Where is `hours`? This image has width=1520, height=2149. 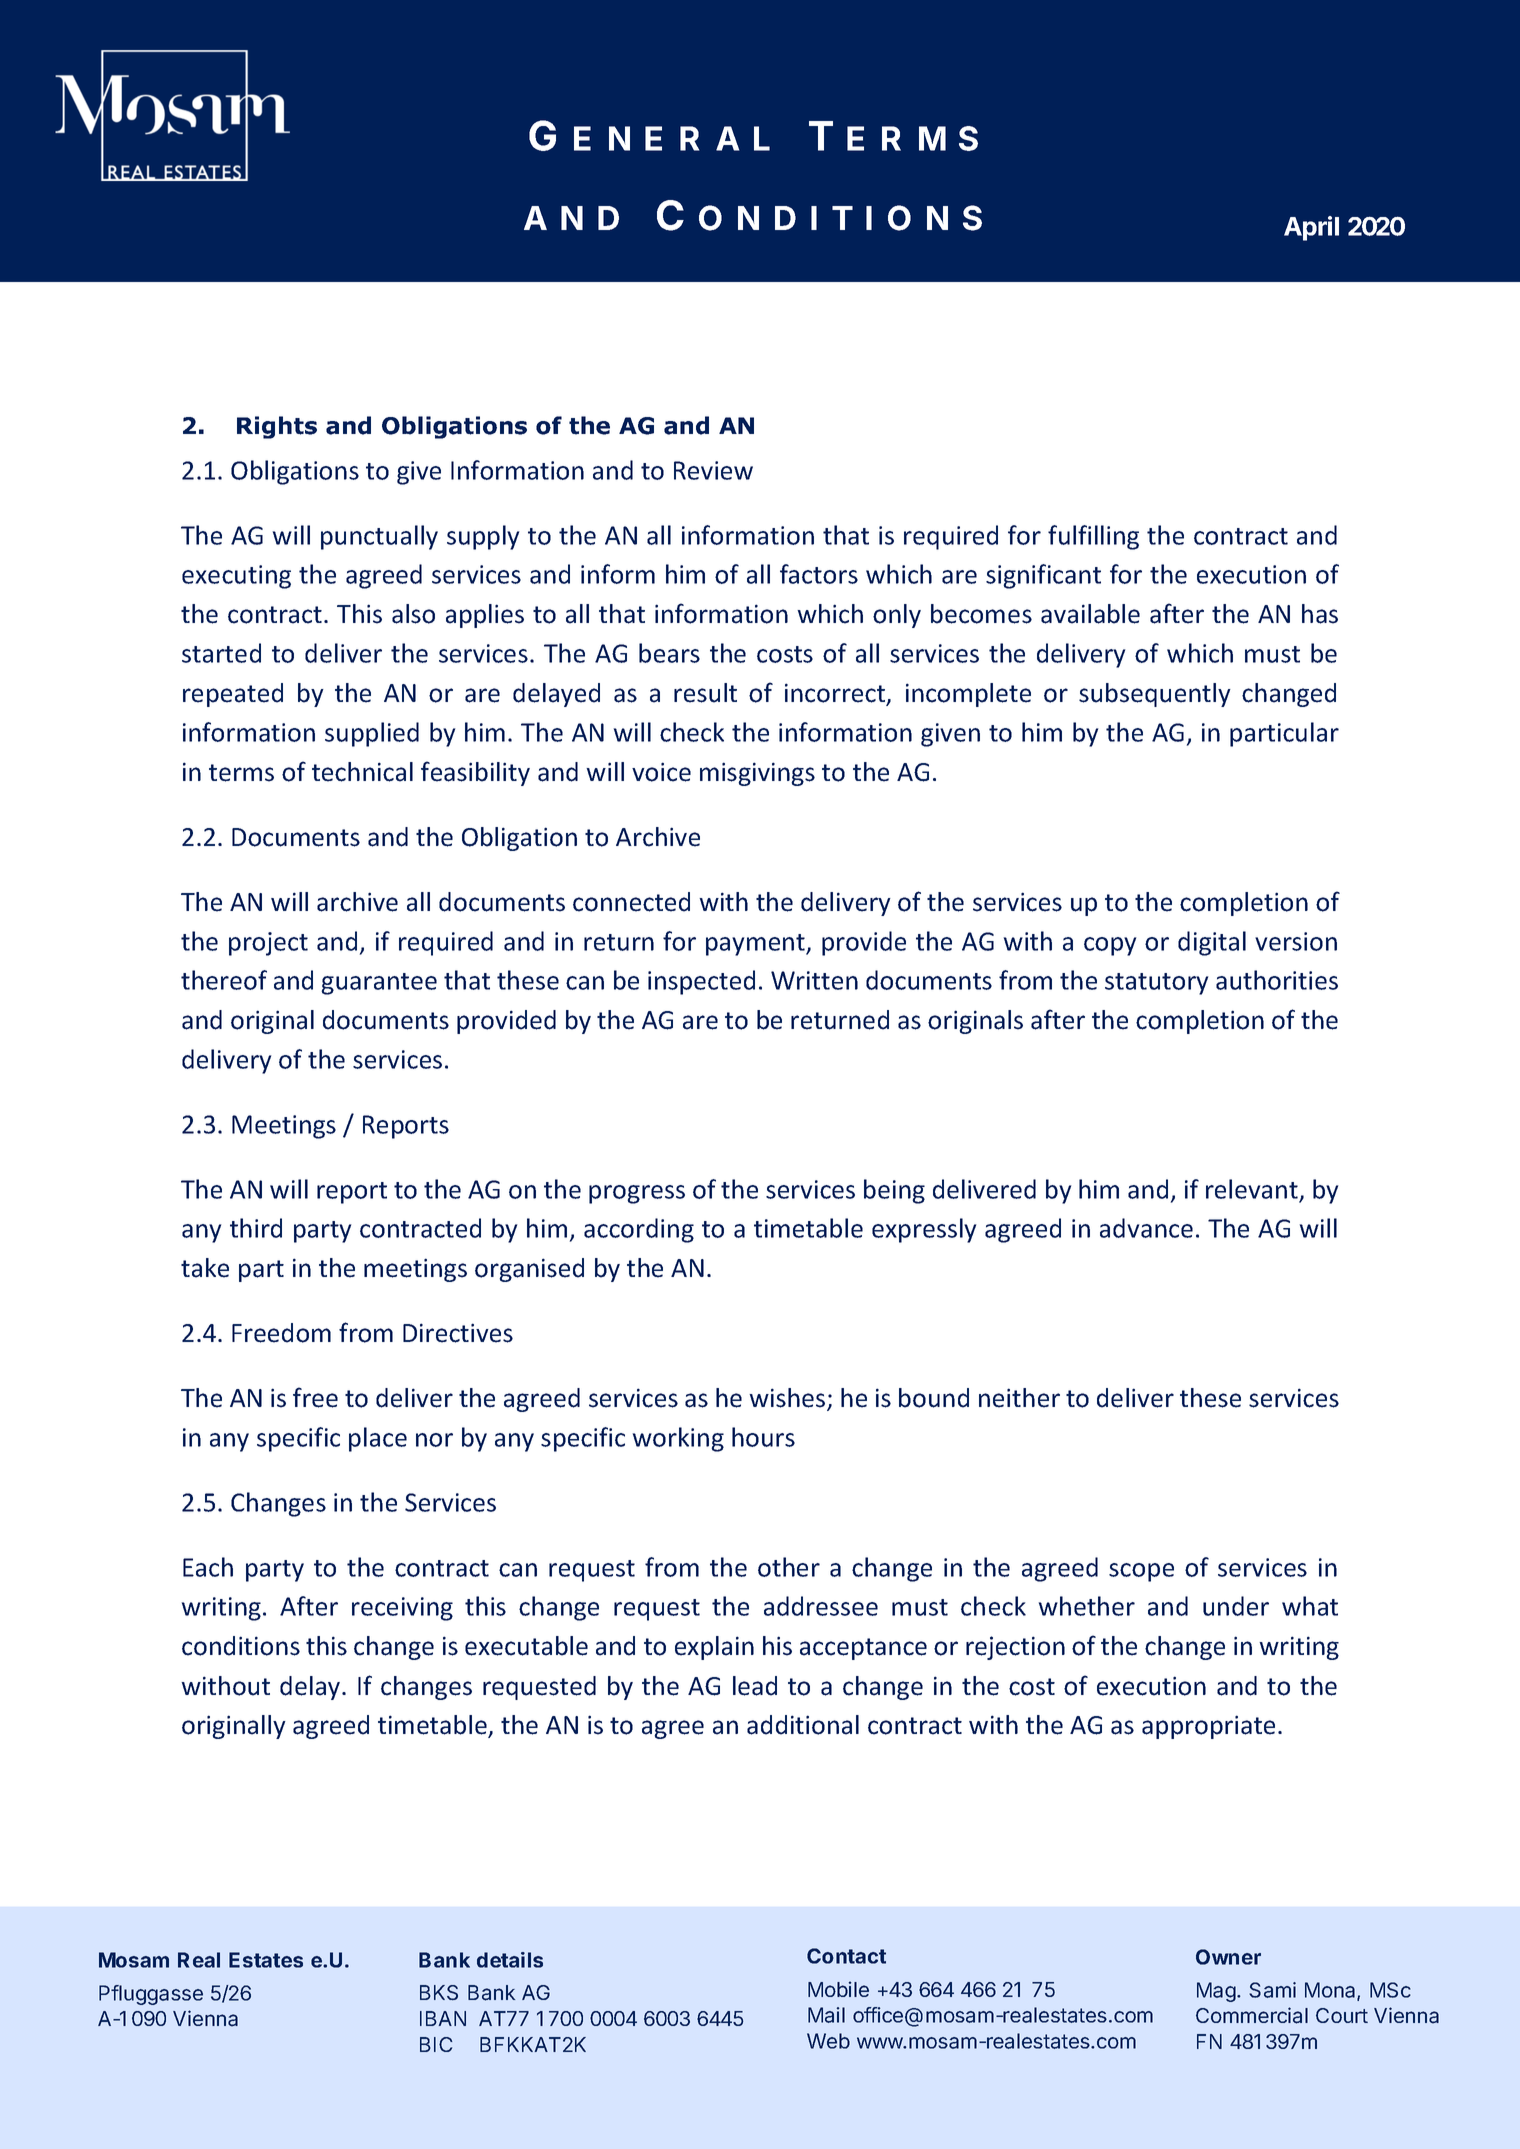 hours is located at coordinates (763, 1437).
